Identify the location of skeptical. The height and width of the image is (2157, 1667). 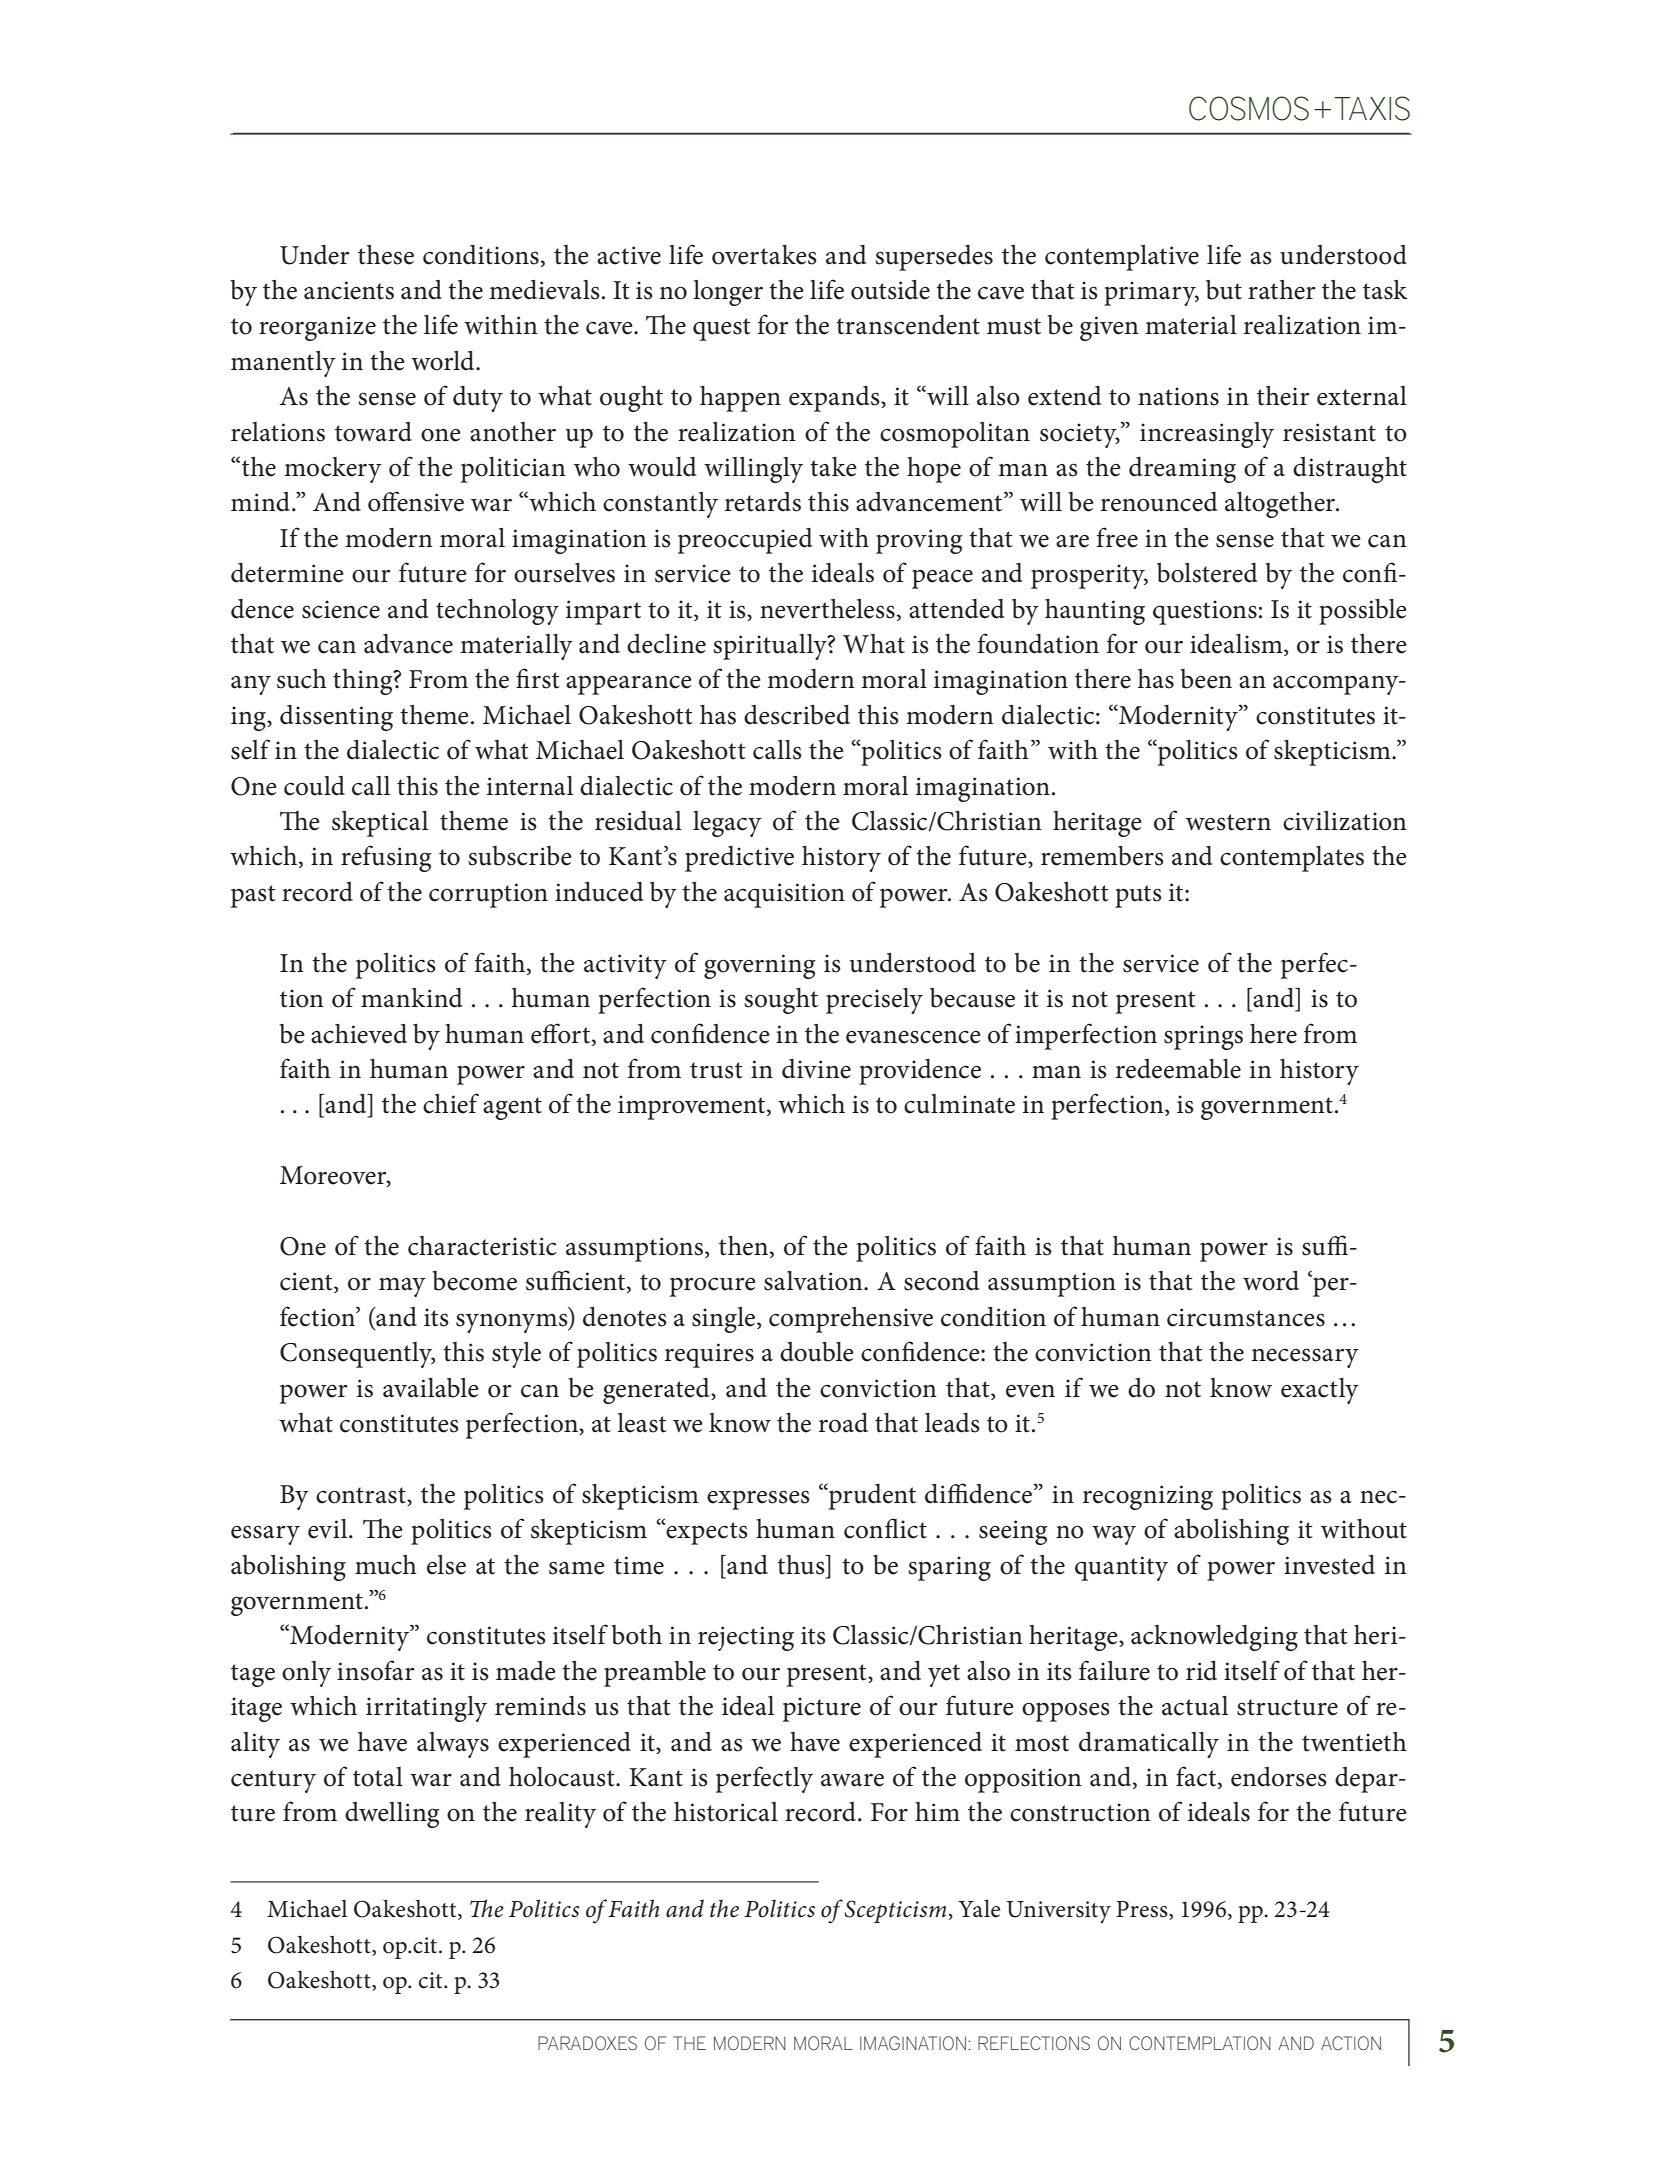
(380, 824).
